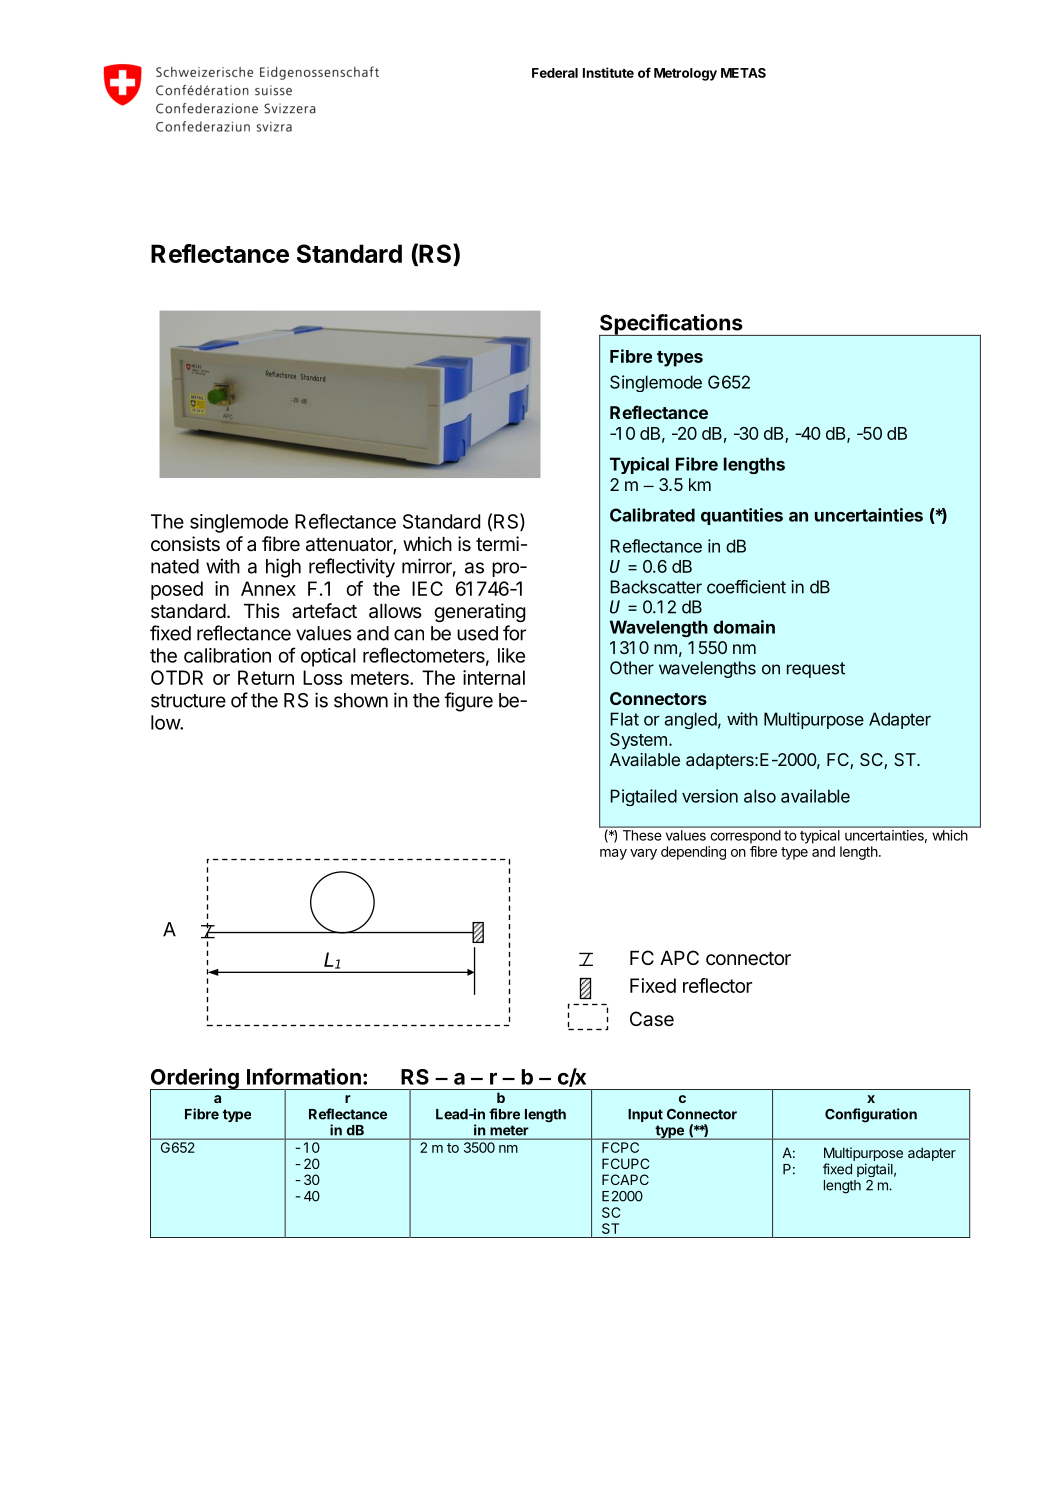 This page has width=1050, height=1485. Describe the element at coordinates (743, 73) in the page. I see `METAS` at that location.
